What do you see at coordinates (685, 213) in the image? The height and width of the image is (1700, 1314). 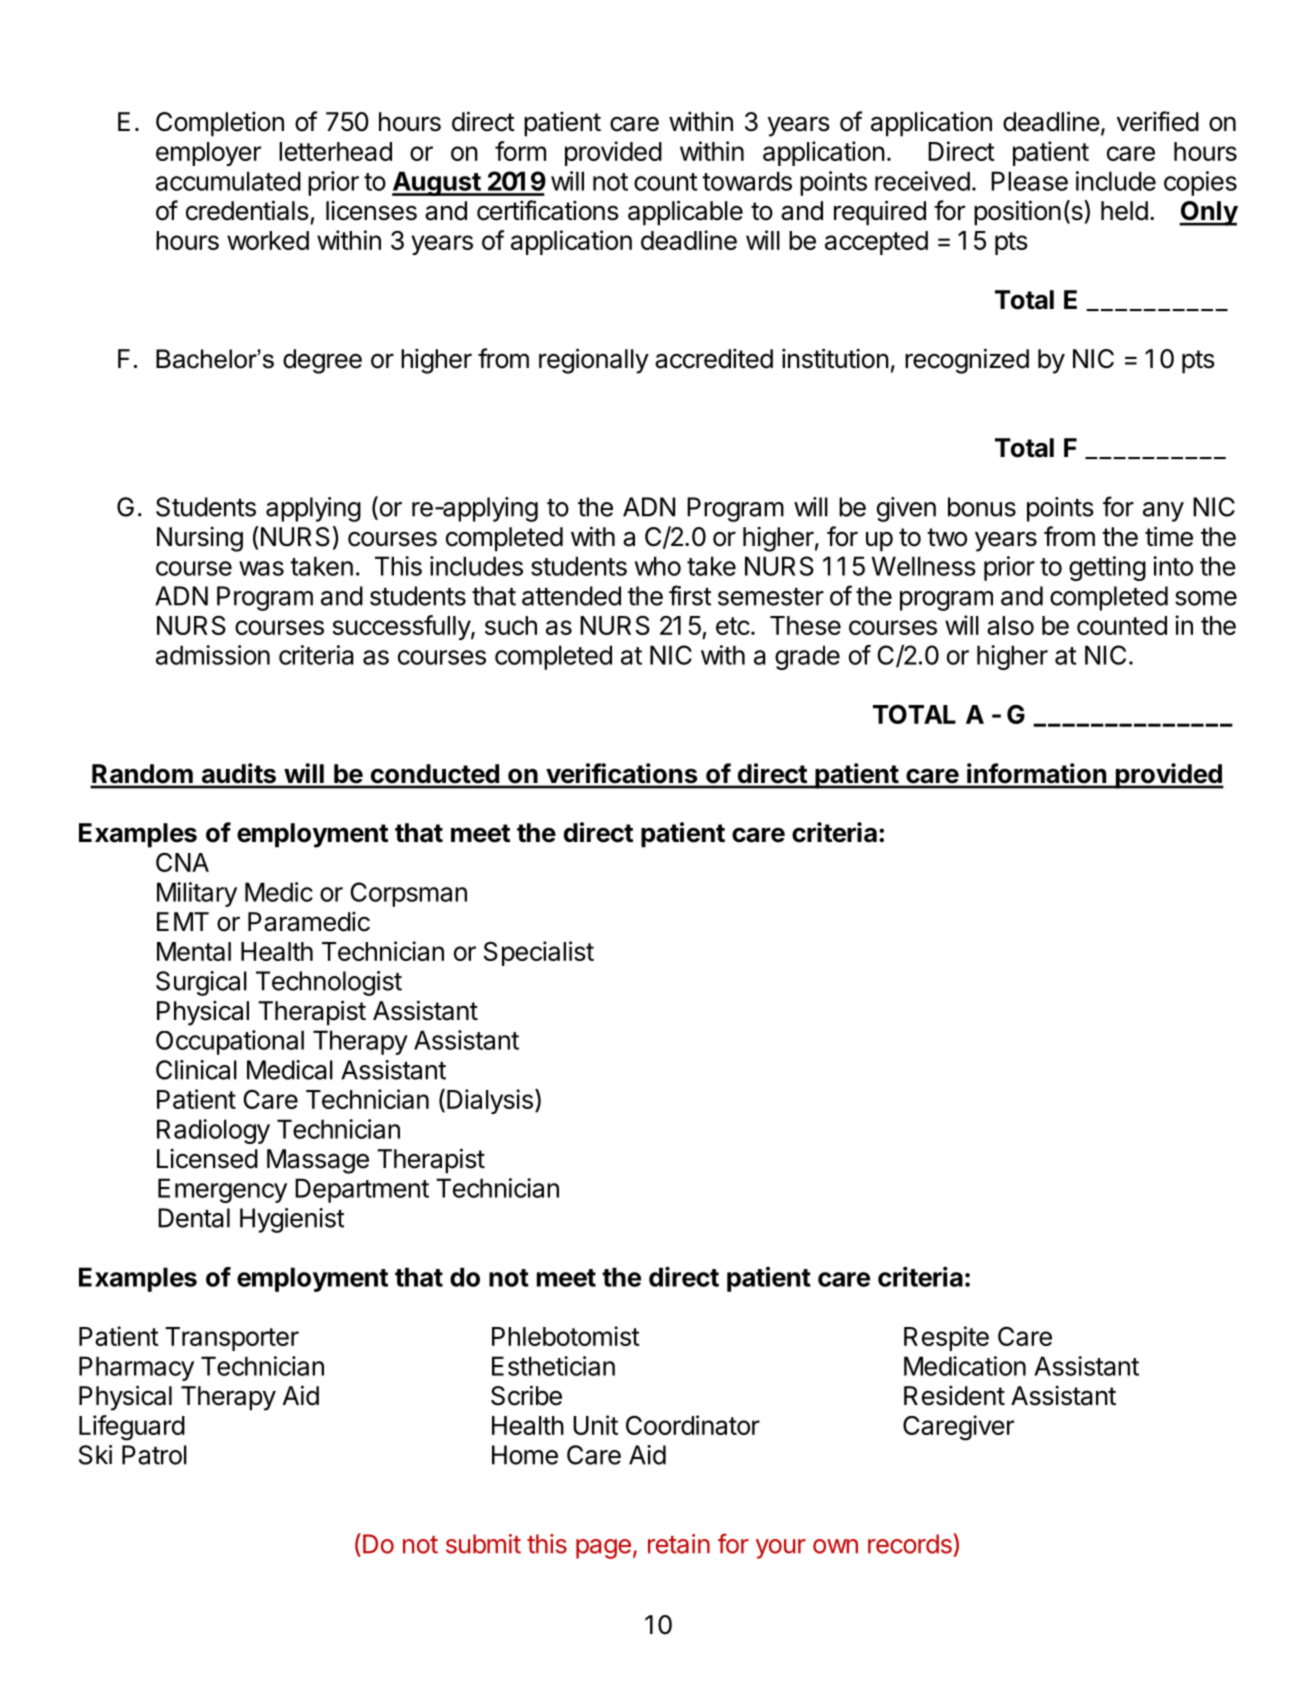 I see `applicable` at bounding box center [685, 213].
